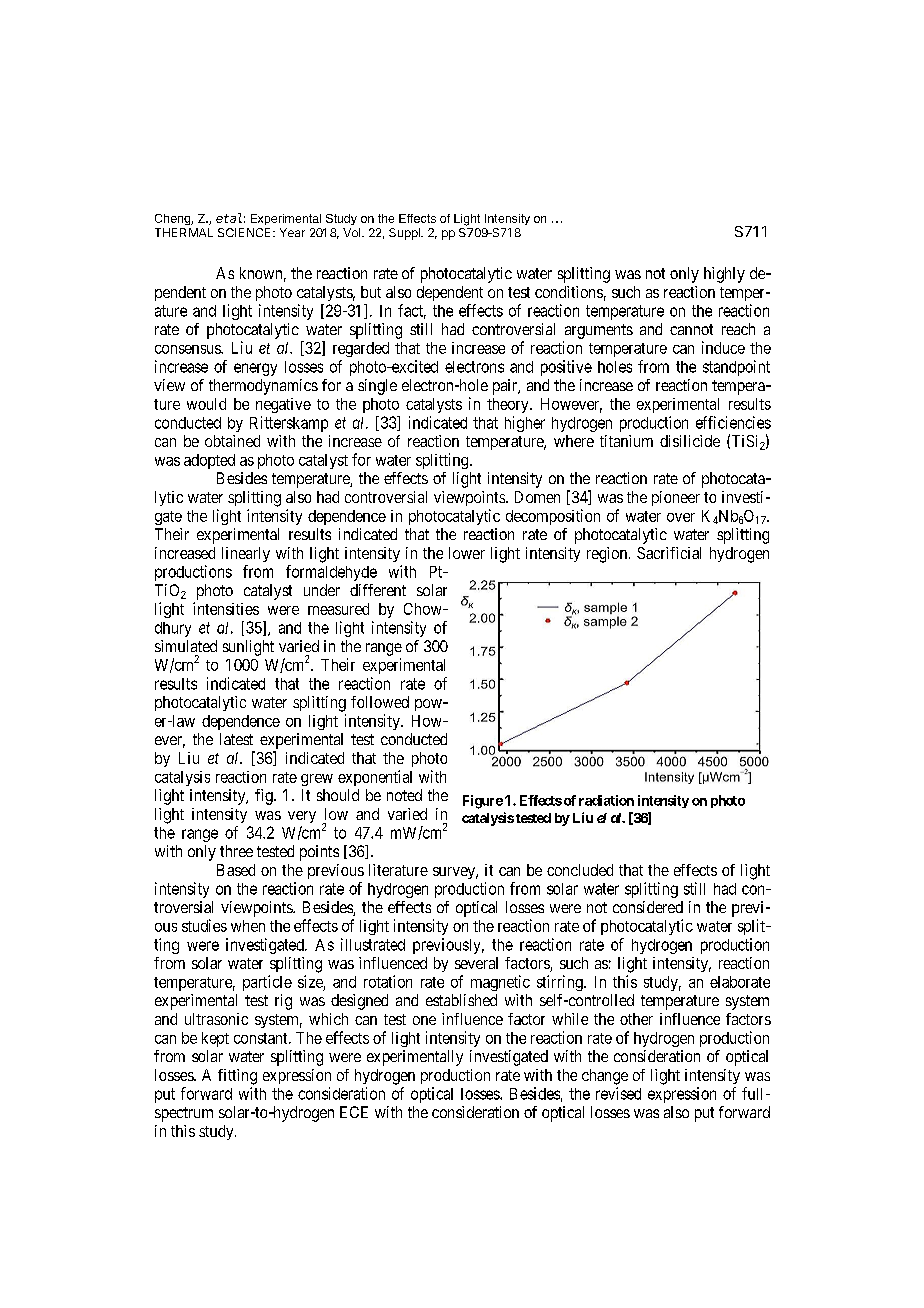 The height and width of the document is (1308, 924). What do you see at coordinates (262, 1038) in the document?
I see `constant` at bounding box center [262, 1038].
